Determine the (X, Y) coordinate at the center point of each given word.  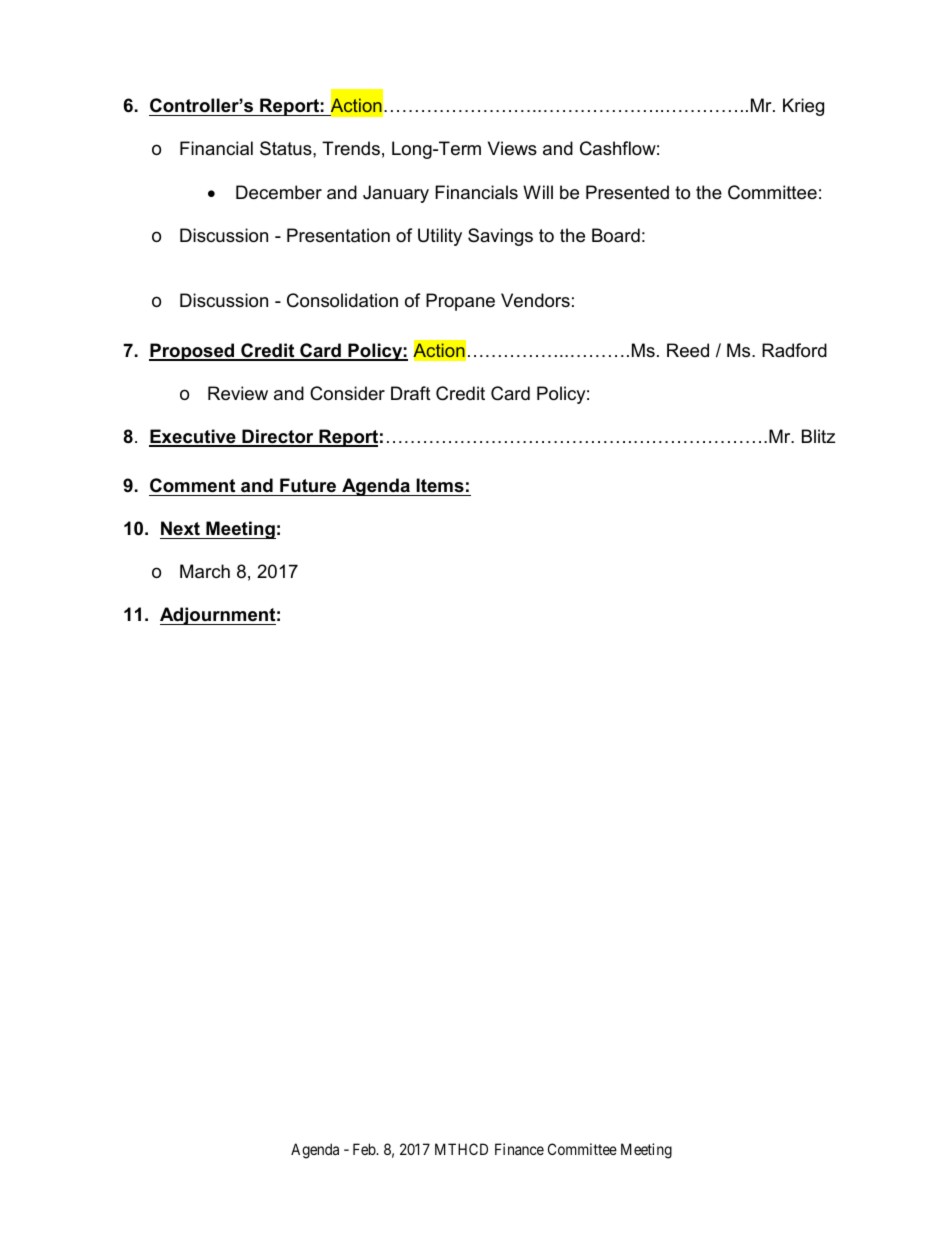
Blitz (818, 436)
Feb (365, 1149)
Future (308, 485)
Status (287, 148)
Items (440, 485)
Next (180, 528)
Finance (519, 1149)
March (205, 571)
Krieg (803, 107)
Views (512, 148)
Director (278, 437)
